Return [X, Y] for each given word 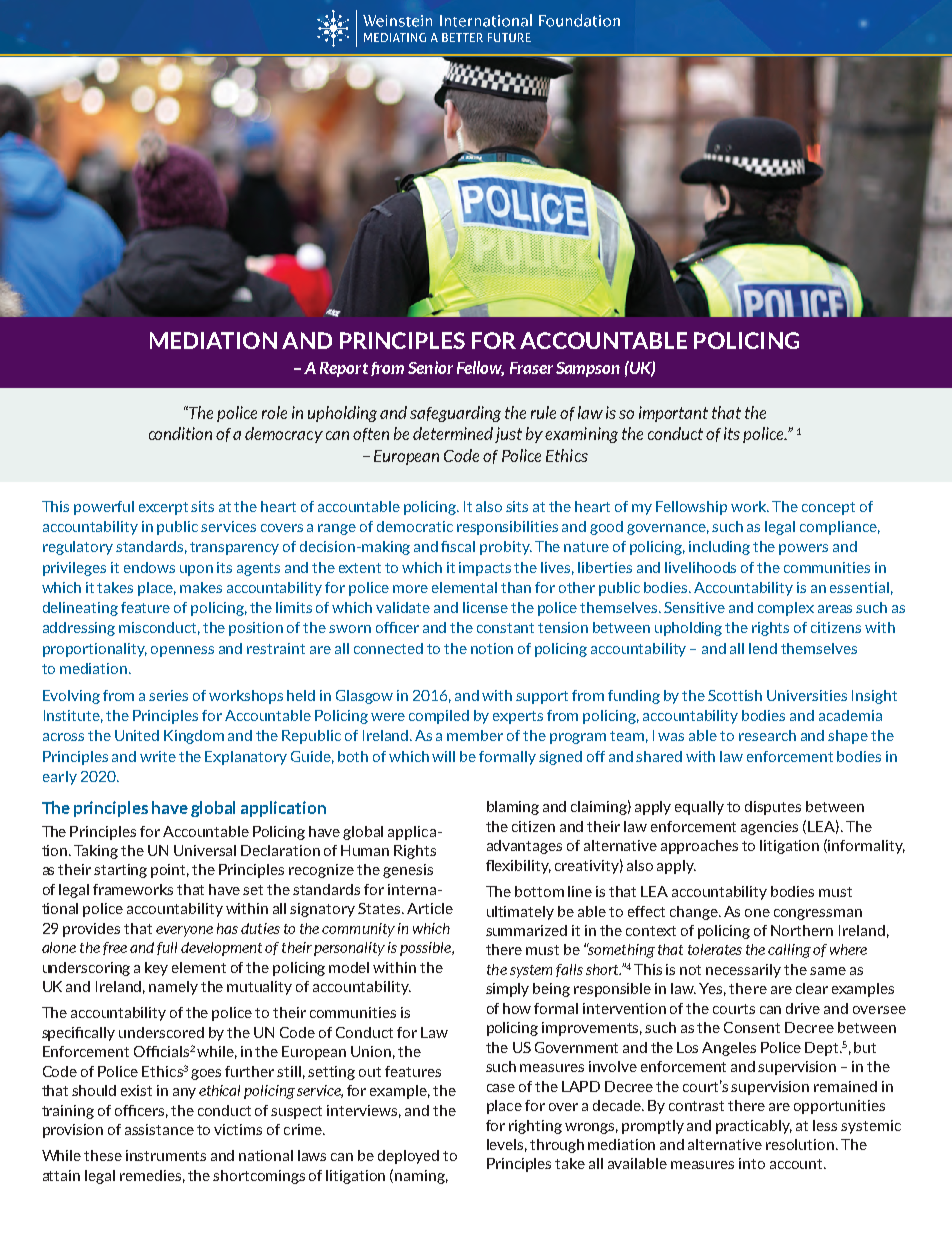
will [443, 756]
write [158, 756]
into [752, 1163]
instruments [166, 1155]
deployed [408, 1157]
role [274, 412]
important [673, 414]
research [767, 735]
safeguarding [455, 414]
